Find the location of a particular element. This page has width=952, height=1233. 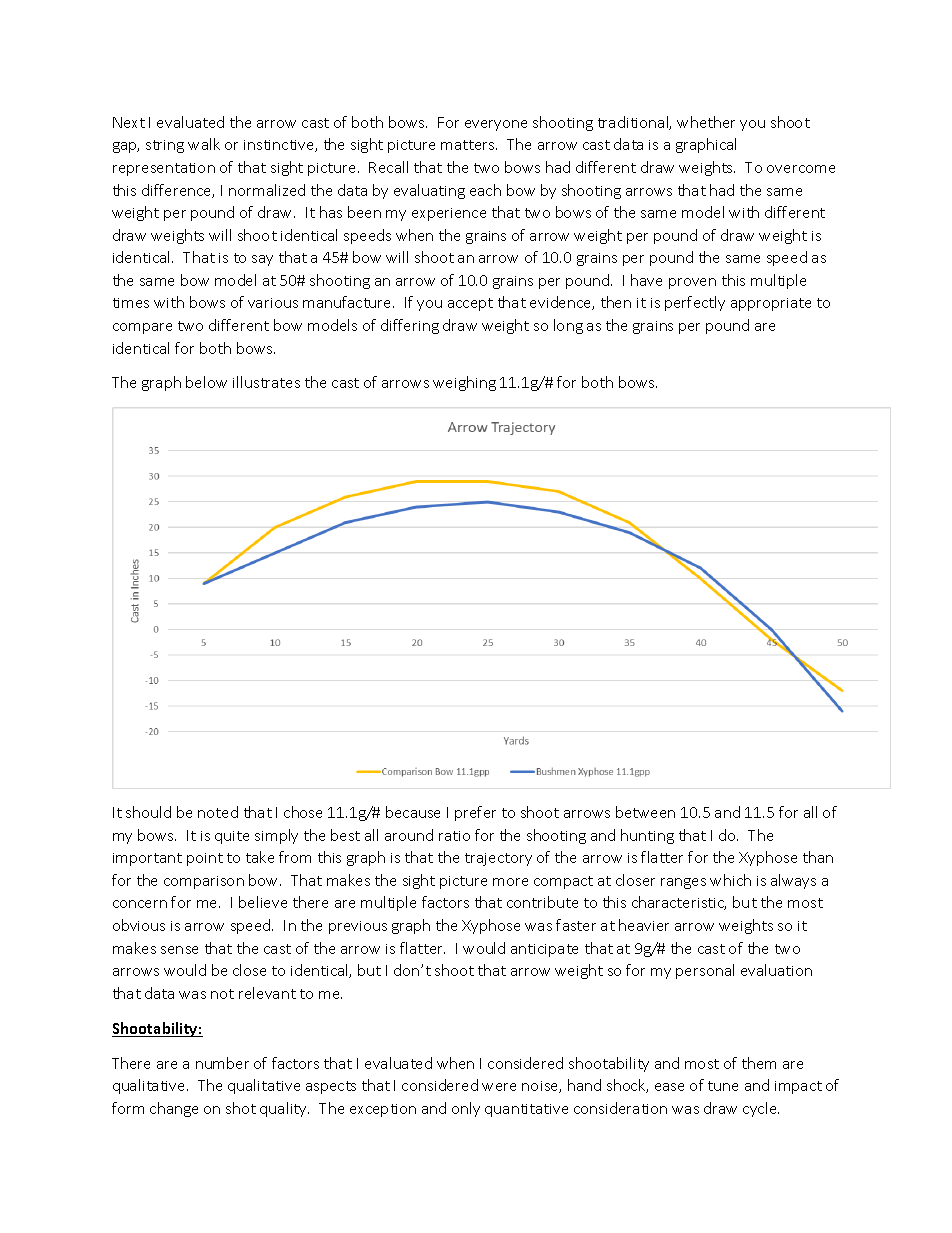

matters is located at coordinates (469, 145).
